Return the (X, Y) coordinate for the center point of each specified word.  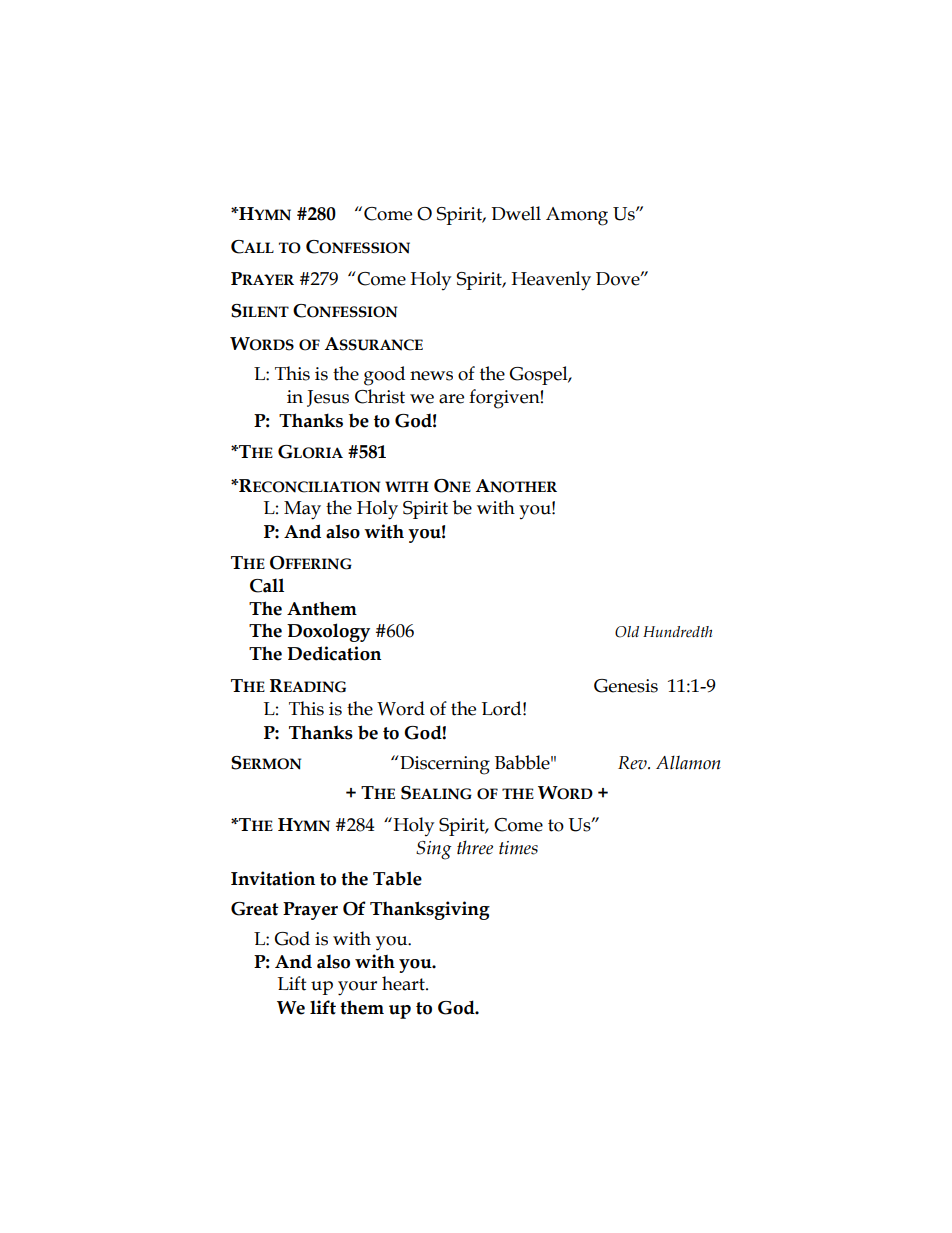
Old (627, 632)
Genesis (626, 686)
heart (404, 983)
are (451, 399)
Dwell (516, 213)
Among (577, 216)
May (302, 510)
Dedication (334, 653)
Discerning (444, 765)
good (384, 376)
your (357, 988)
